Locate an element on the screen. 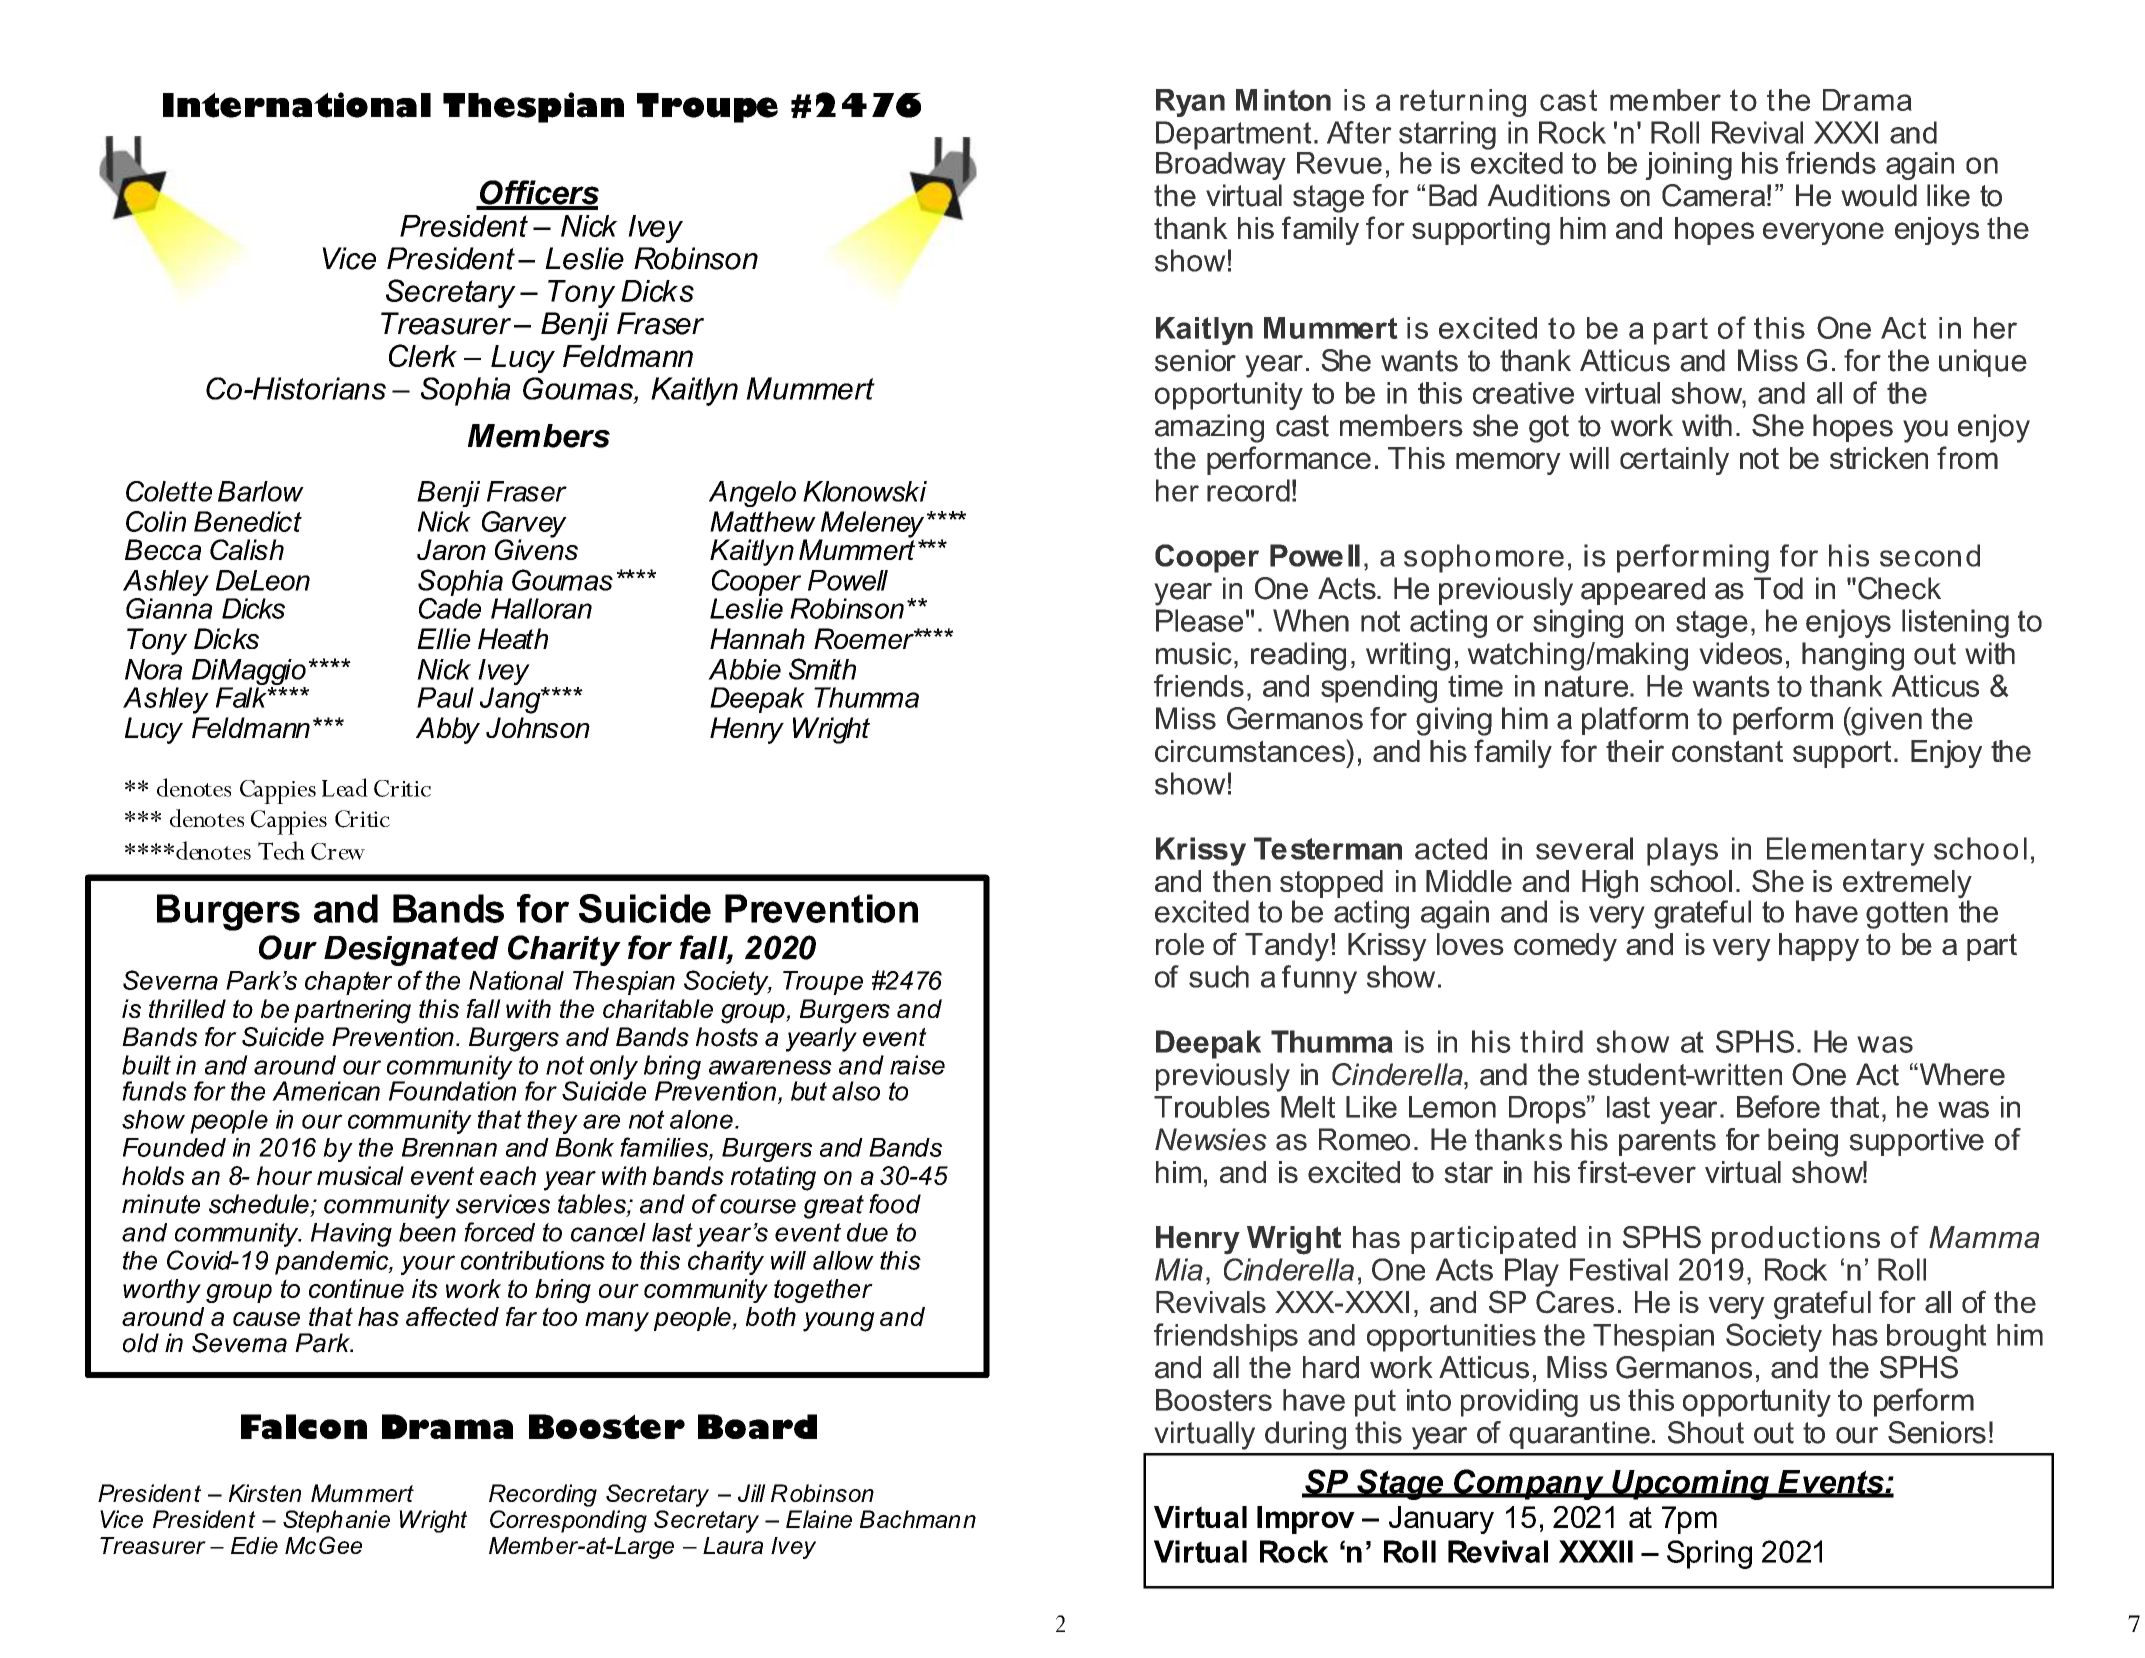 This screenshot has height=1658, width=2145. Tod is located at coordinates (1778, 588).
